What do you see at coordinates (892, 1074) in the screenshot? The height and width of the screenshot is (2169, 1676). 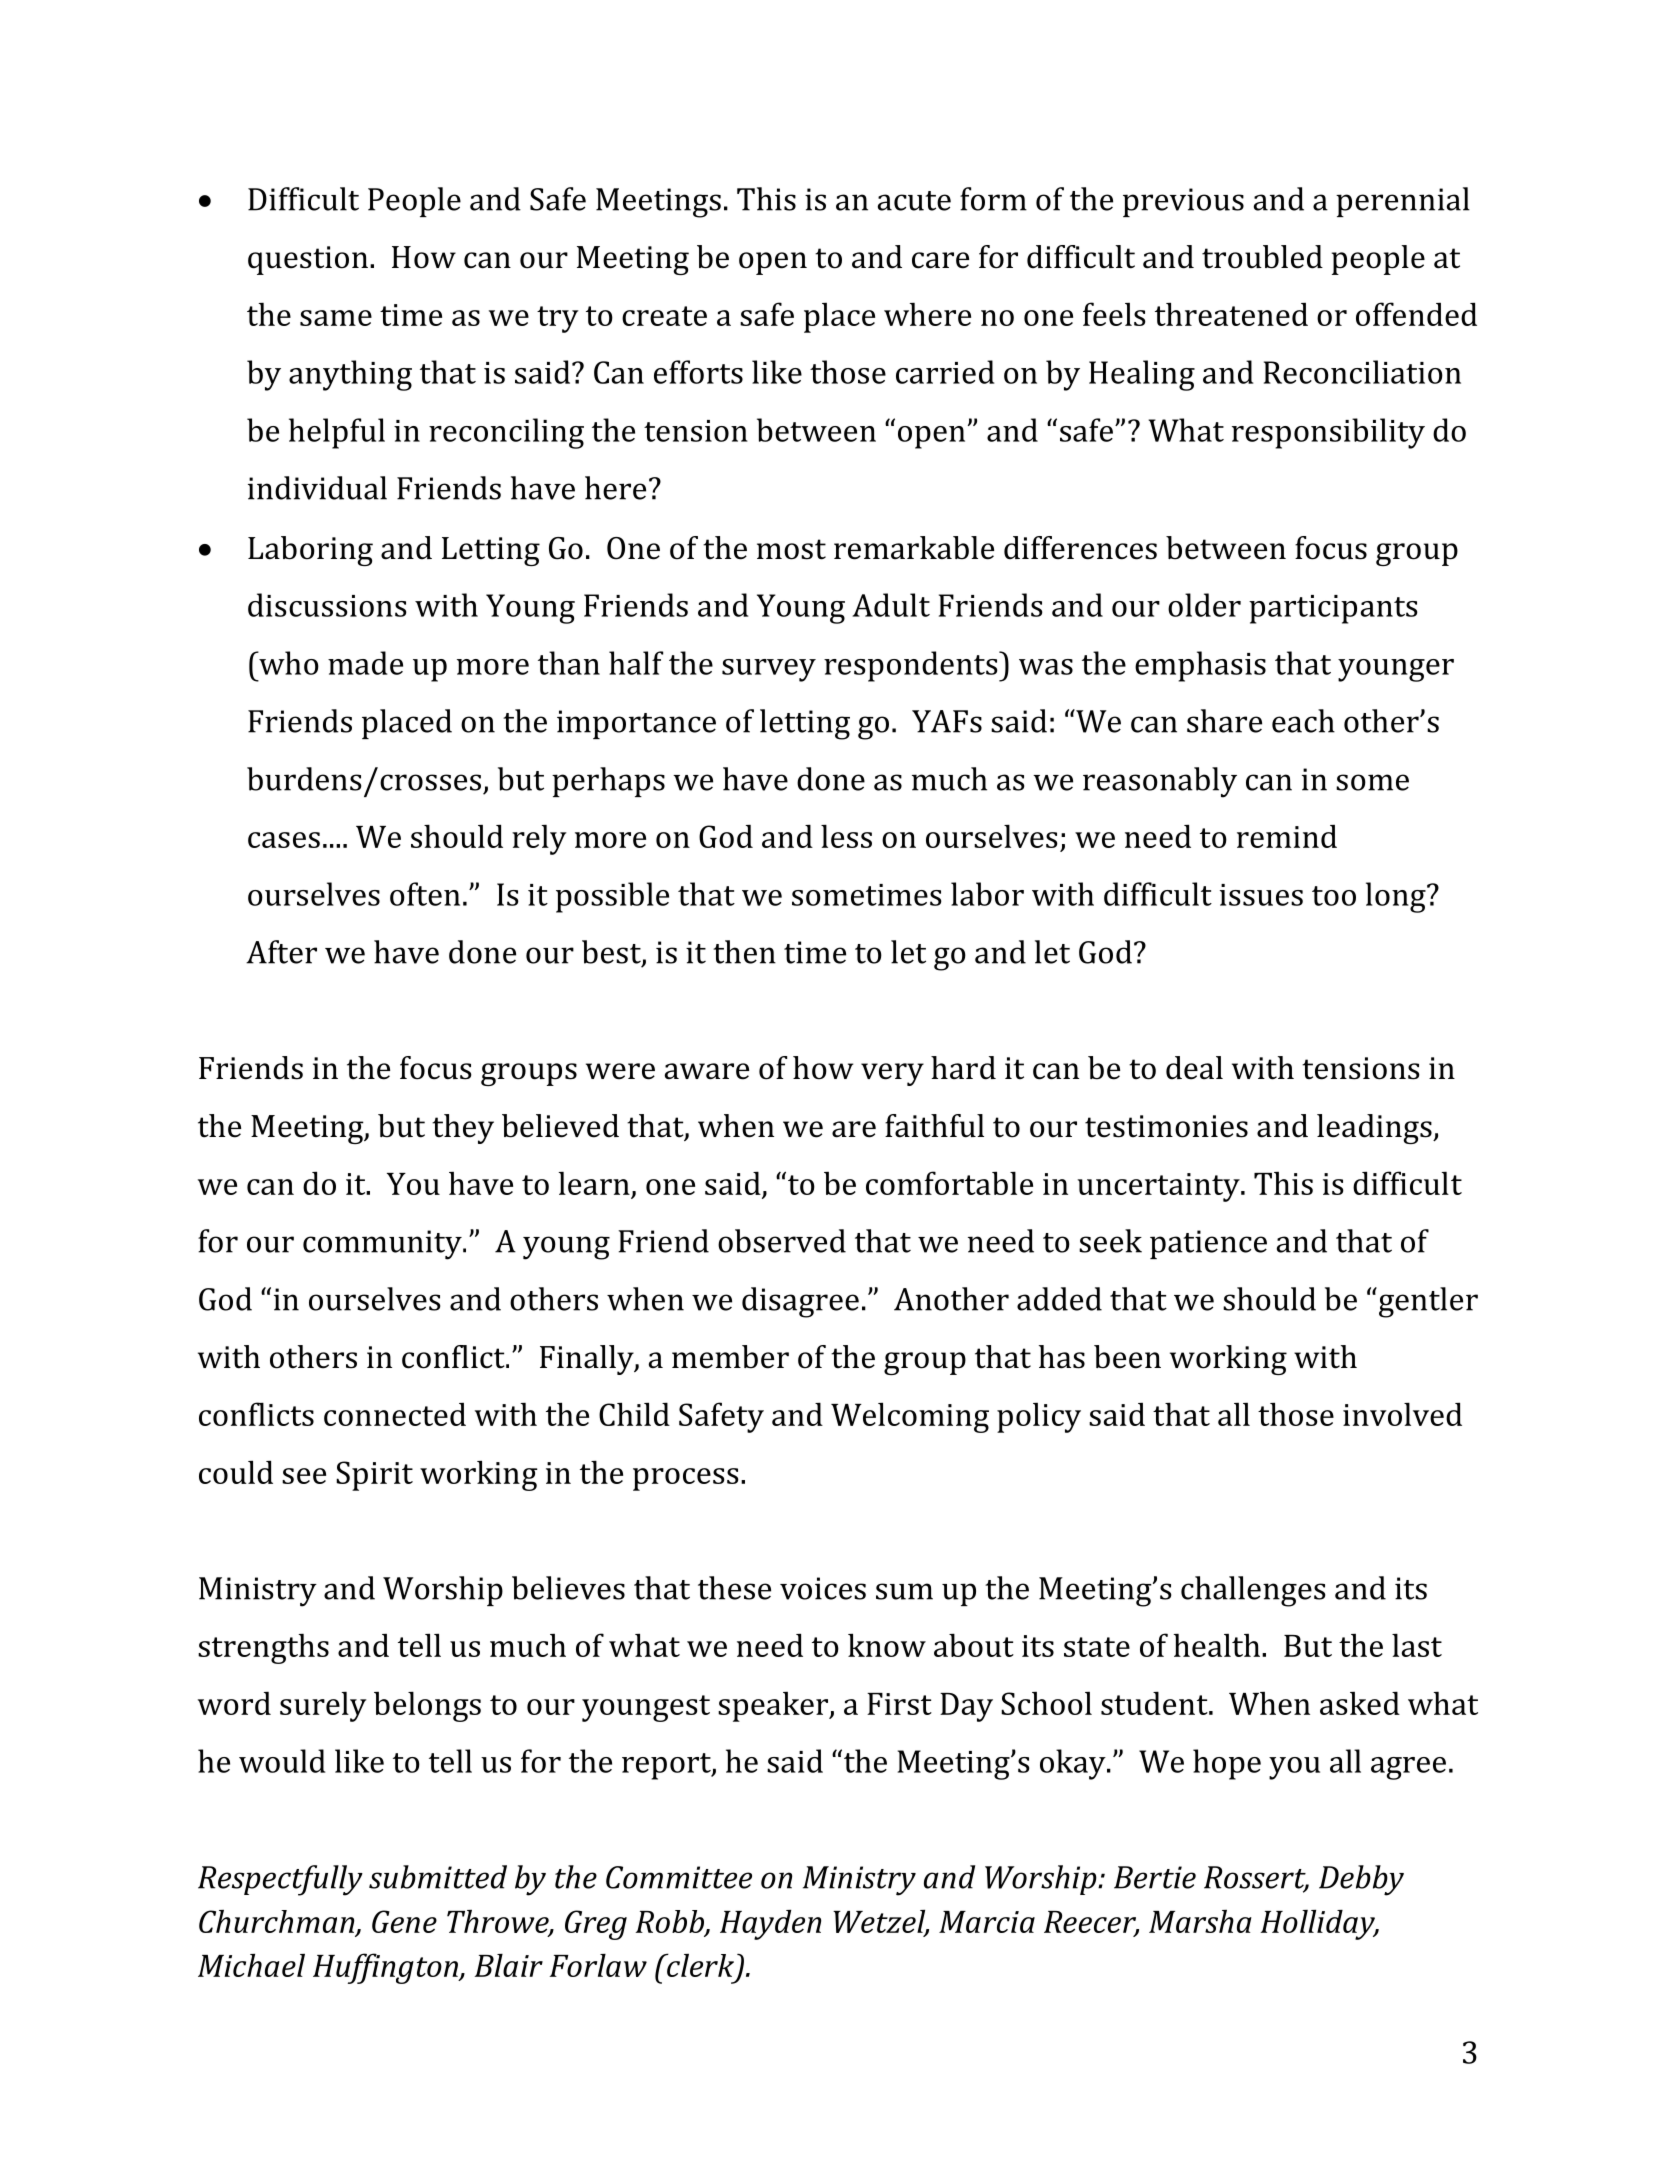 I see `very` at bounding box center [892, 1074].
